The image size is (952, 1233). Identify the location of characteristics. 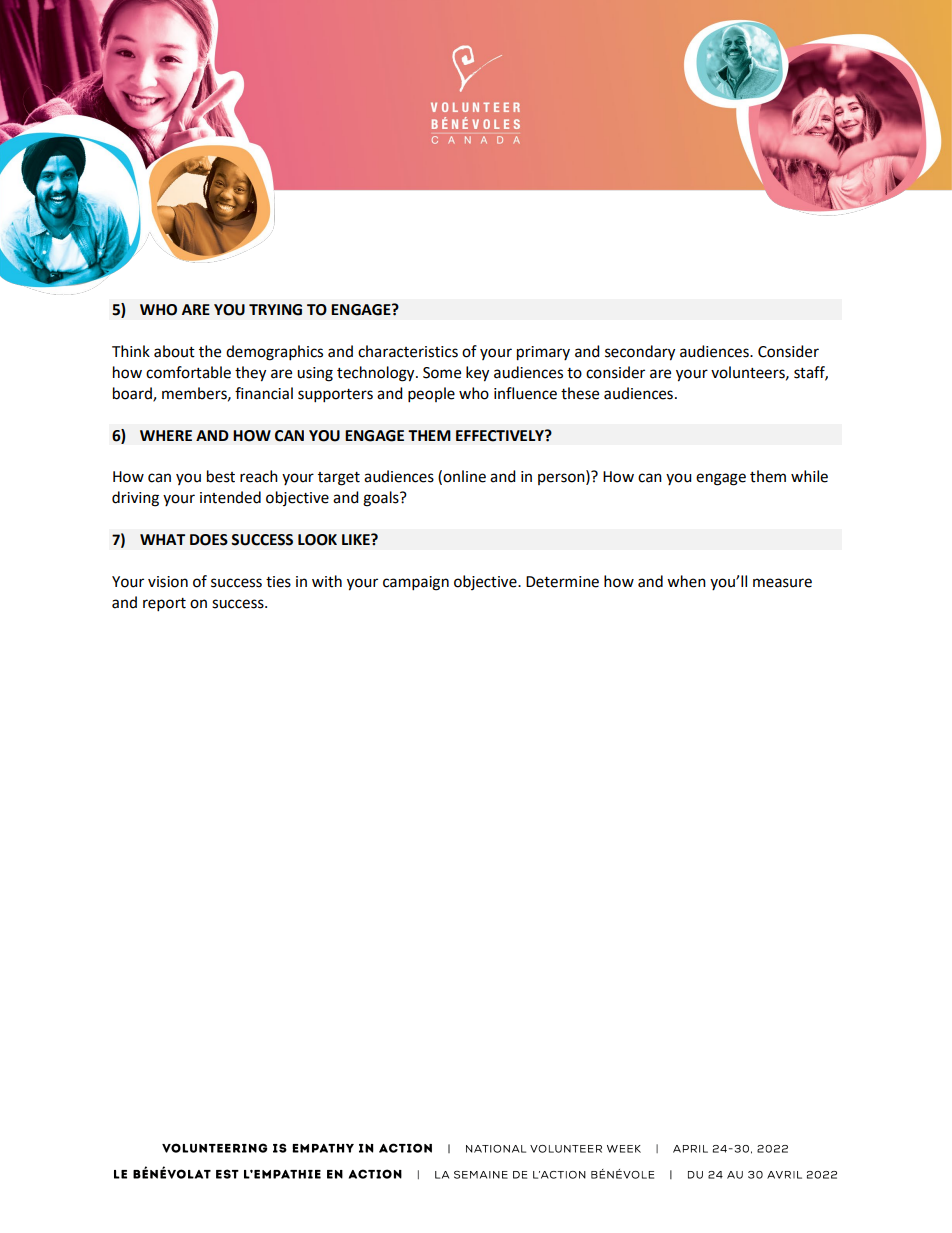
(408, 351).
